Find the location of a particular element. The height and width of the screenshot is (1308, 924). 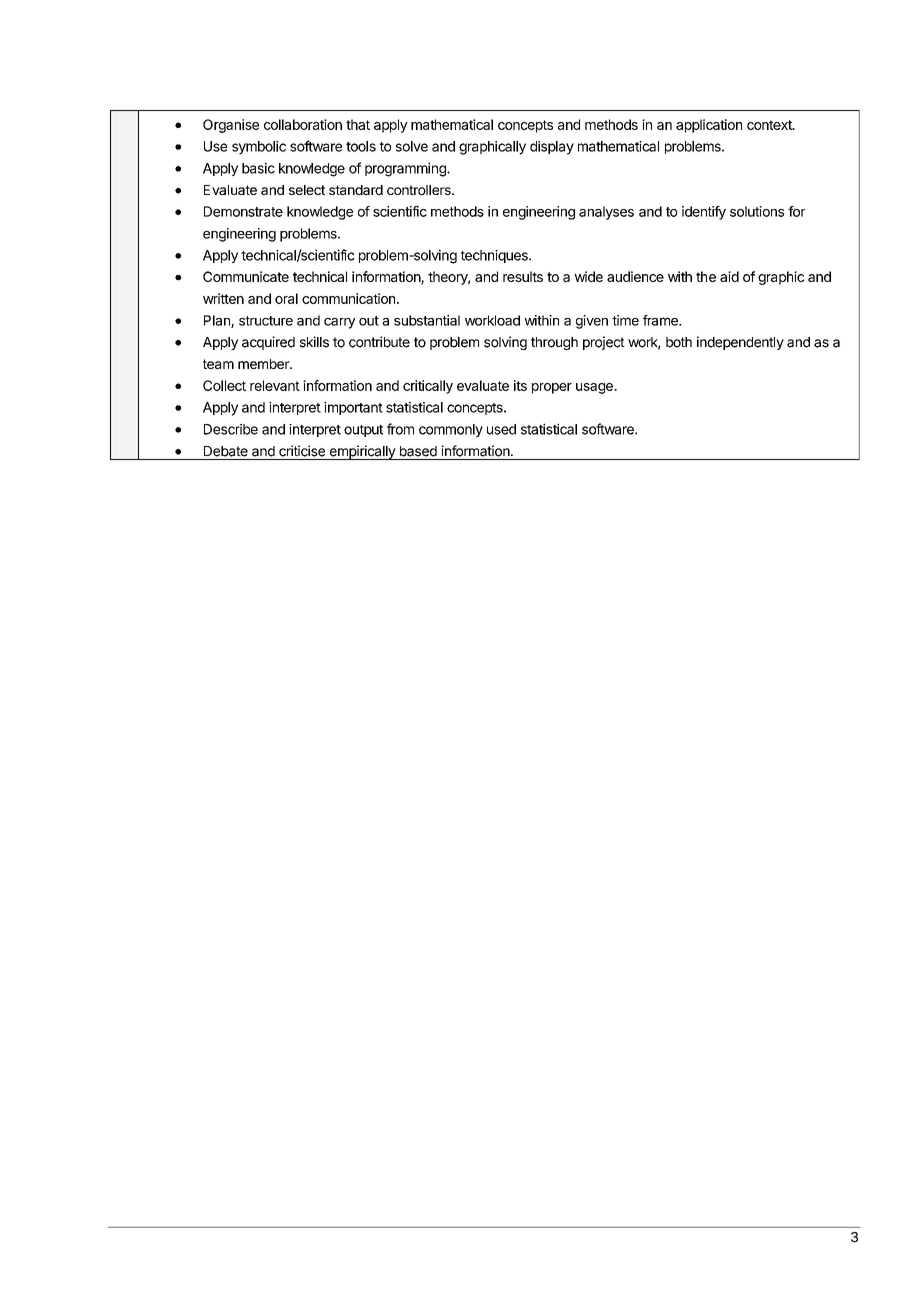

both is located at coordinates (679, 342).
